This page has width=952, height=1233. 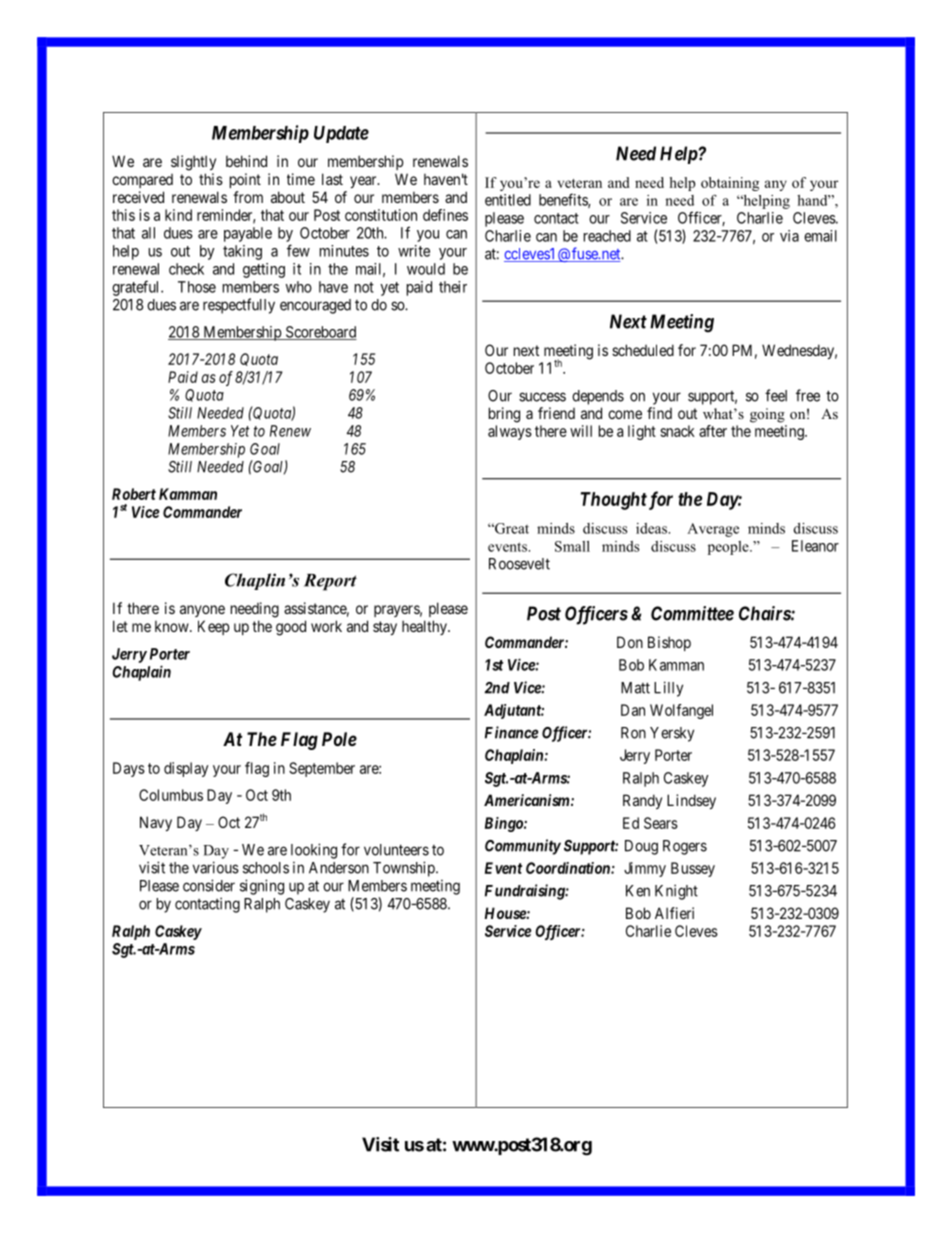 I want to click on obtaining, so click(x=730, y=184).
